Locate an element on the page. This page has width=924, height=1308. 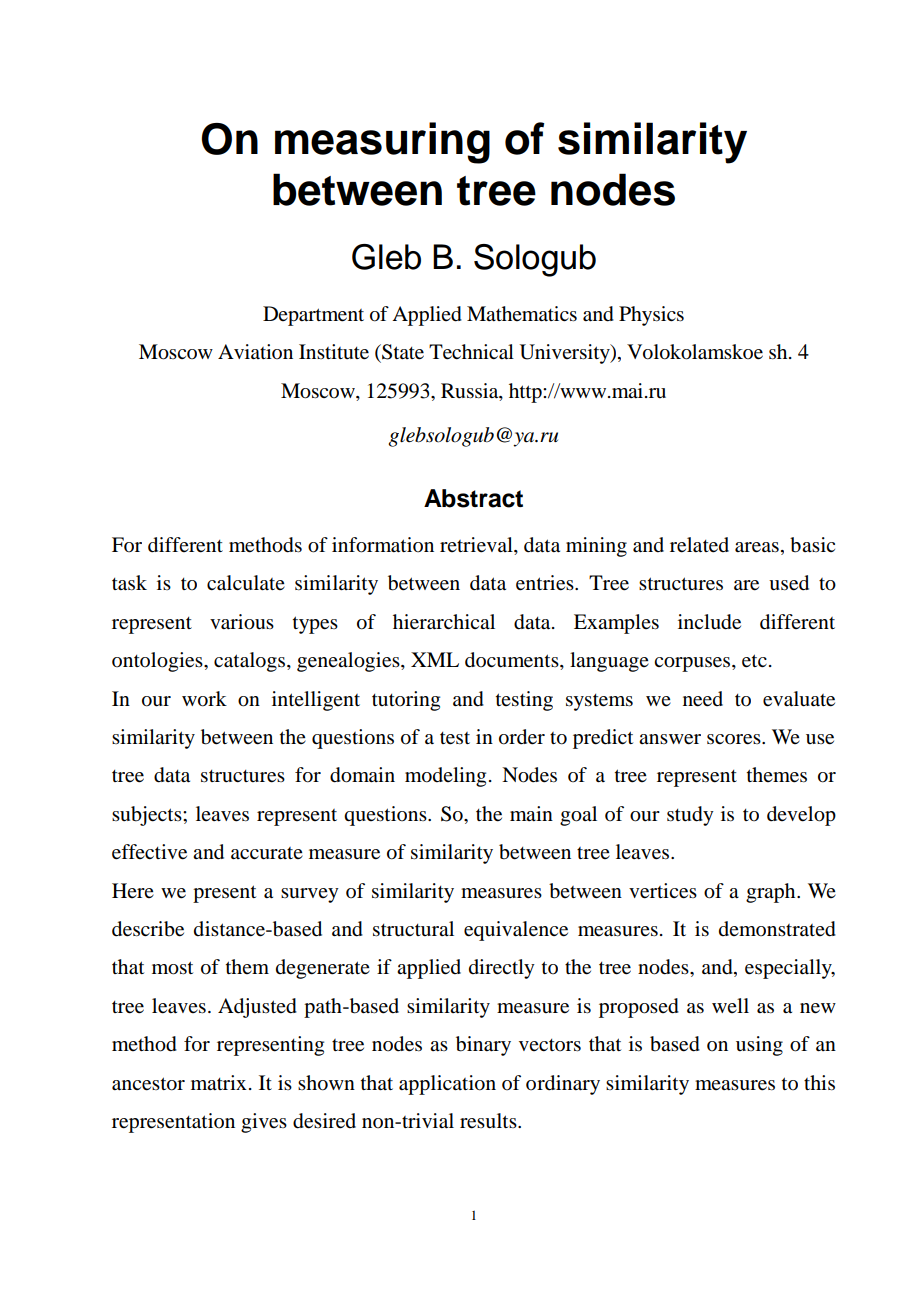
scores is located at coordinates (735, 739).
